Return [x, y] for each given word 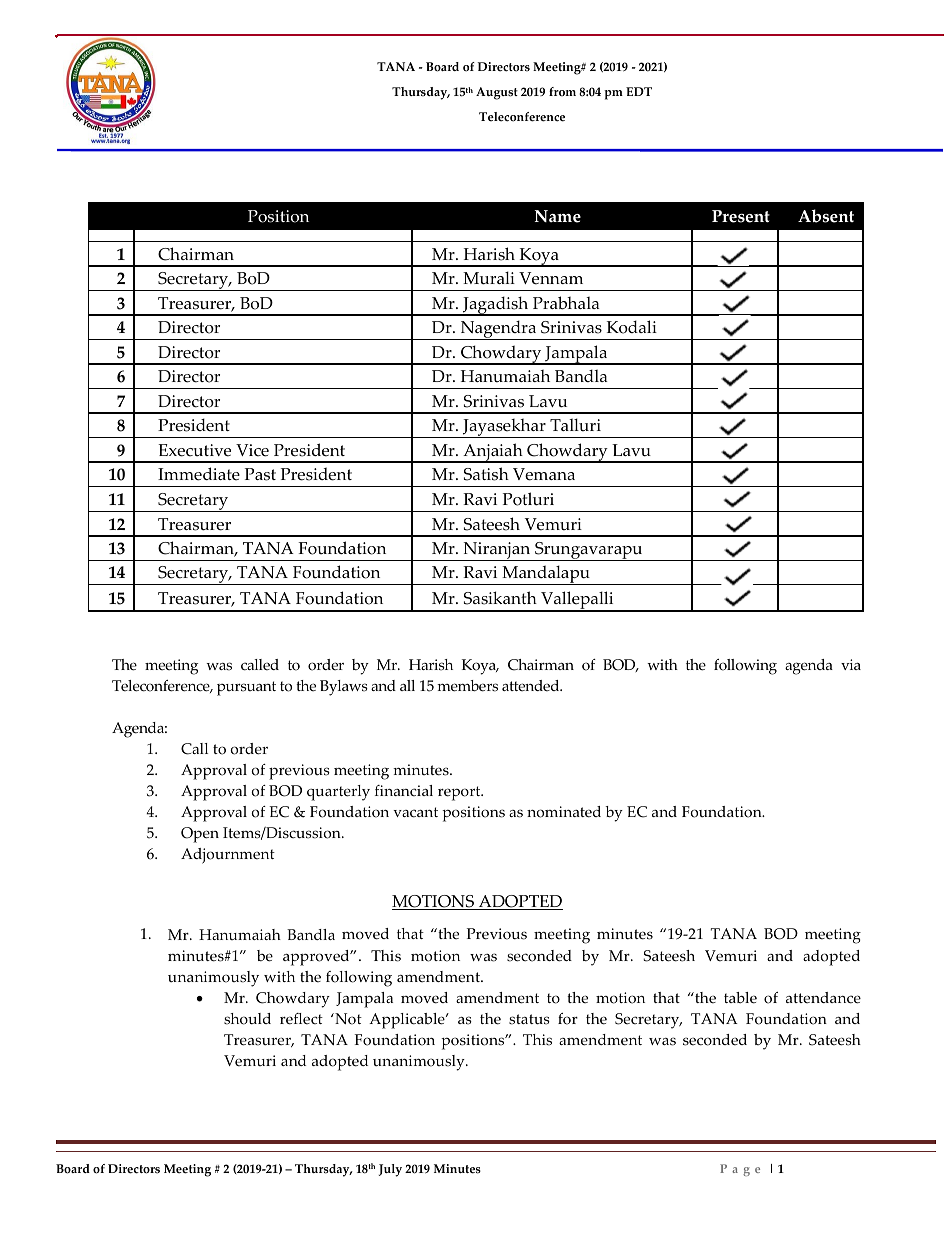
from [562, 92]
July [390, 1170]
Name [558, 216]
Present [741, 216]
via [851, 664]
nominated [564, 812]
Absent [826, 216]
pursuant [246, 688]
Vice [252, 450]
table [740, 998]
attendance [823, 998]
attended [532, 686]
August [497, 93]
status [529, 1019]
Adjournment [228, 856]
